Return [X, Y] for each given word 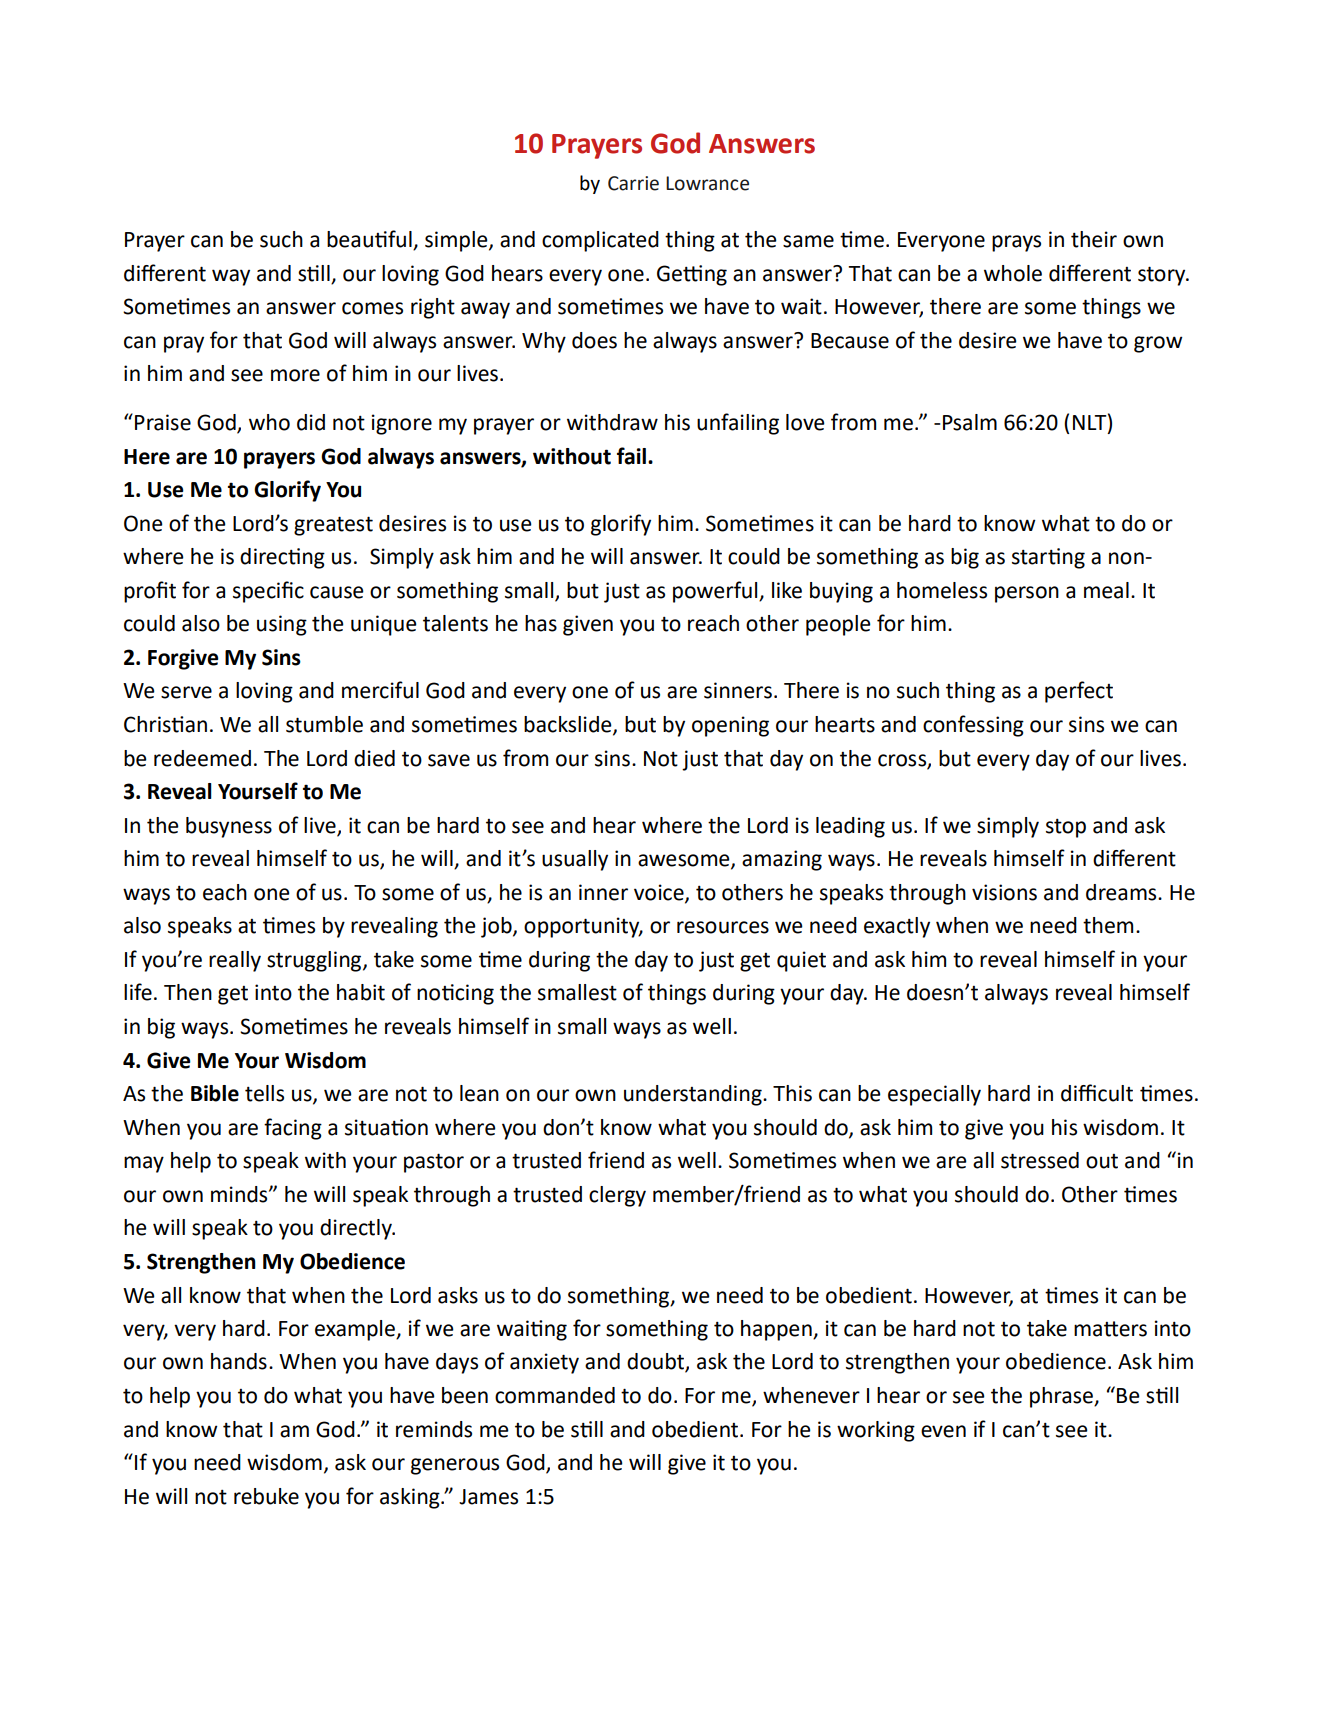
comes [372, 308]
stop [1066, 828]
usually [575, 860]
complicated [600, 241]
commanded [555, 1395]
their [1094, 239]
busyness [229, 827]
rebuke [266, 1496]
